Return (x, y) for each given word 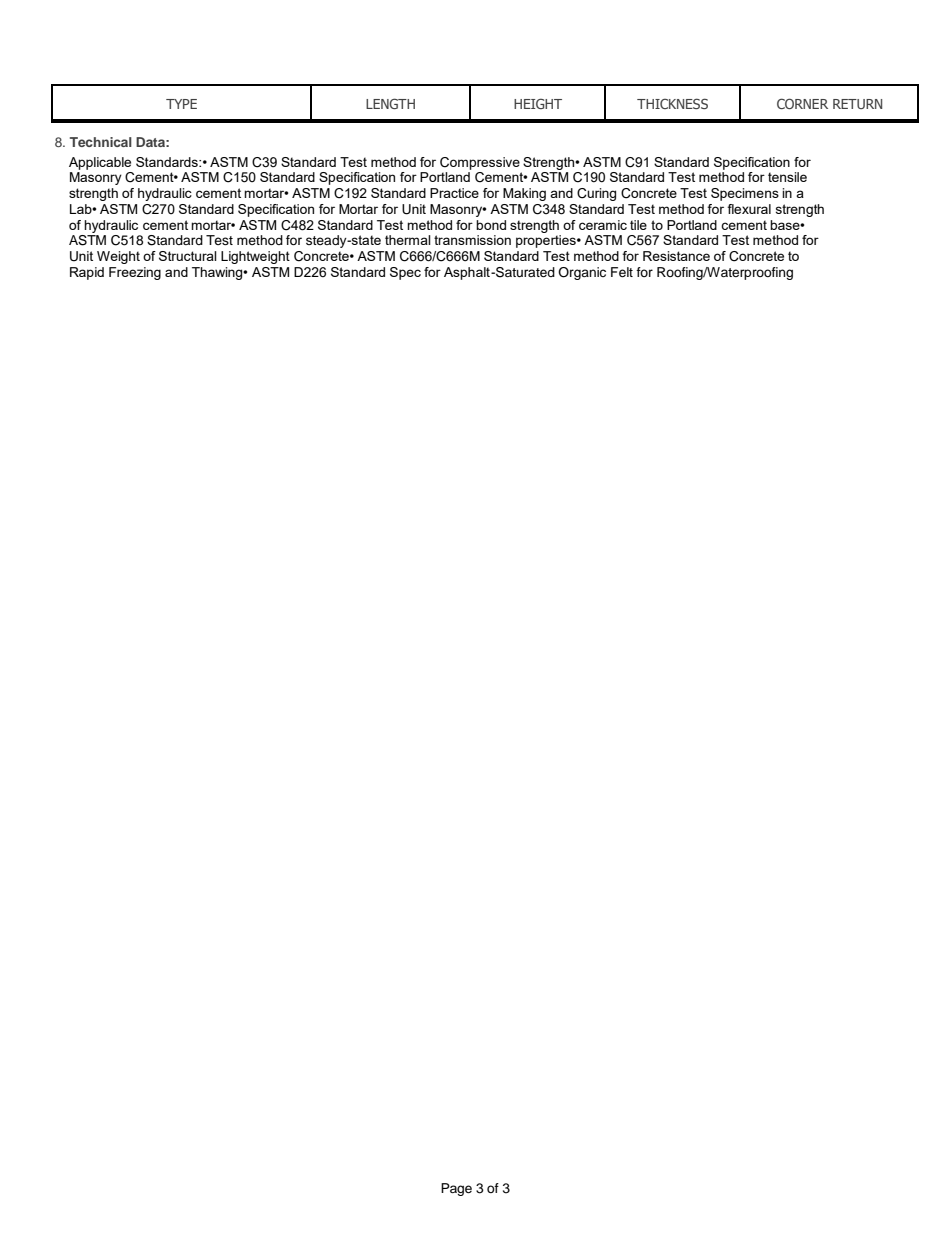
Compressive (480, 163)
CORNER (802, 103)
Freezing (135, 273)
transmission (472, 240)
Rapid (87, 273)
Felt (622, 272)
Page (456, 1189)
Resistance (676, 256)
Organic (582, 273)
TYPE (181, 104)
